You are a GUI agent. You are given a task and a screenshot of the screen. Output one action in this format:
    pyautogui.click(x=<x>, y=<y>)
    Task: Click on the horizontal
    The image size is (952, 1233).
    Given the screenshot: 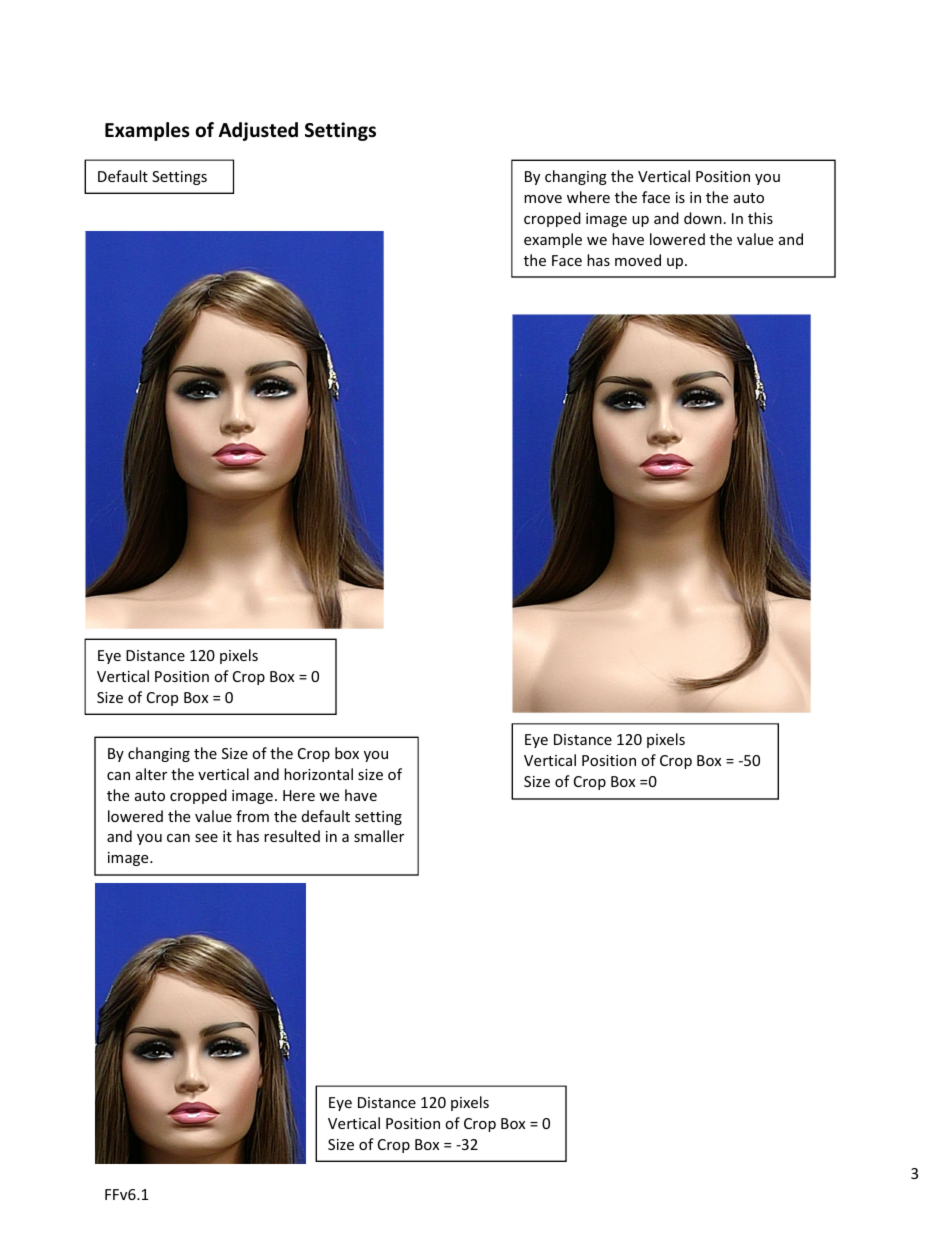 What is the action you would take?
    pyautogui.click(x=318, y=774)
